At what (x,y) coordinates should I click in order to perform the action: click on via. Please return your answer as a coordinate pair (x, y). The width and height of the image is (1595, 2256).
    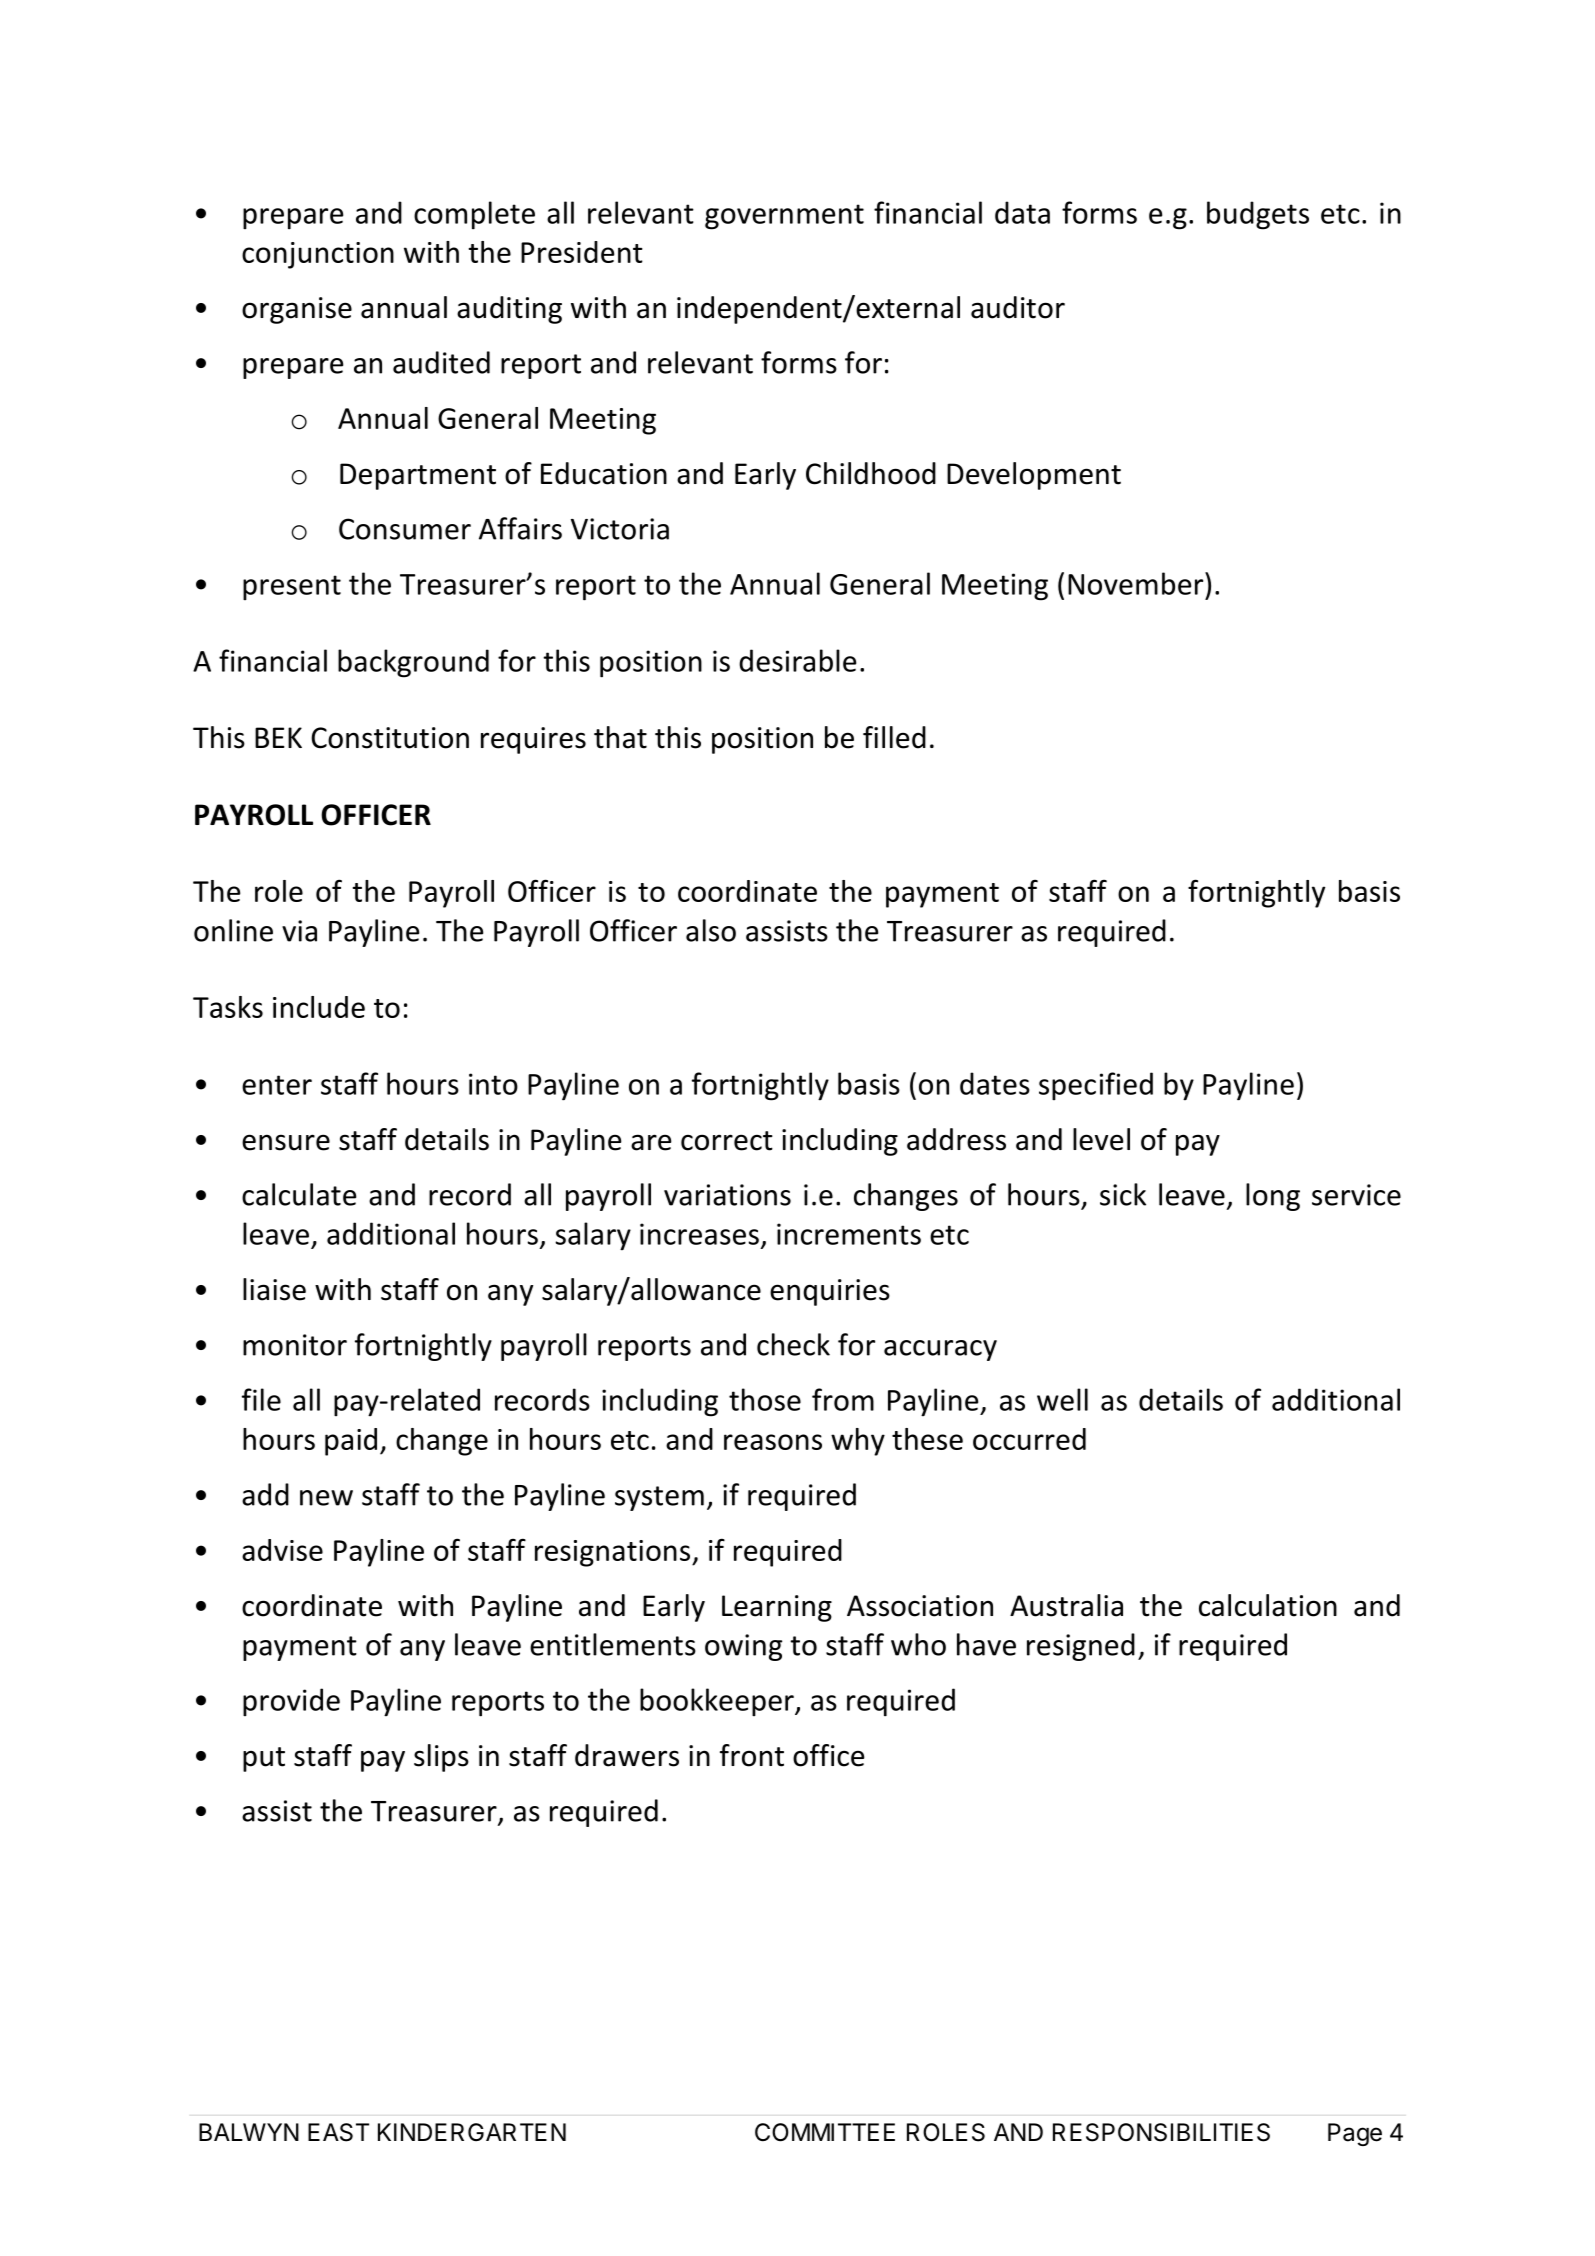
    Looking at the image, I should click on (299, 931).
